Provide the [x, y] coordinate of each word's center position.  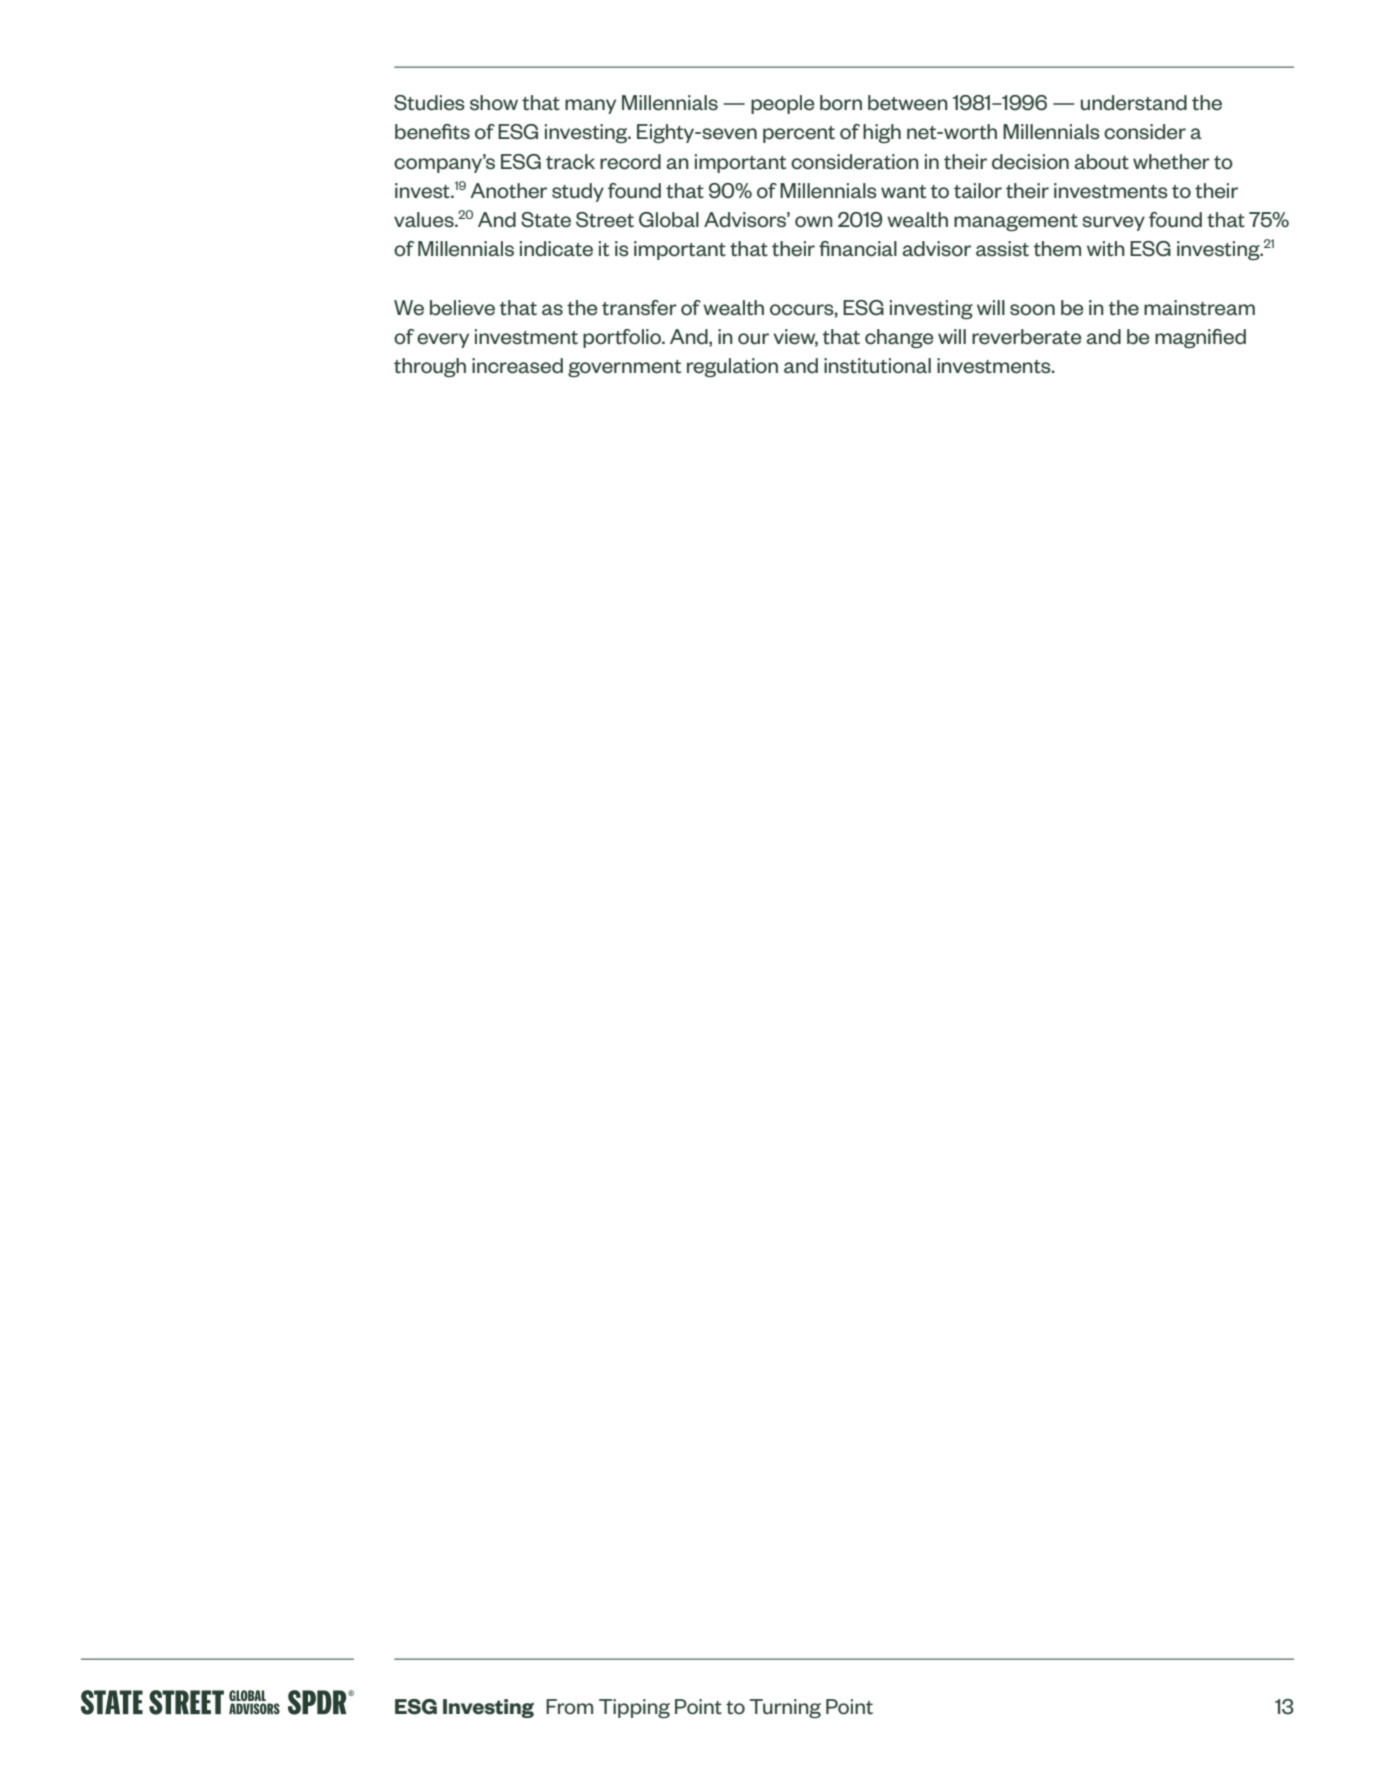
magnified [1200, 339]
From [569, 1707]
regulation [732, 368]
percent [799, 134]
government [624, 369]
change [899, 339]
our [753, 339]
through [430, 368]
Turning [785, 1709]
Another [508, 191]
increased [517, 366]
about [1101, 162]
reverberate [1027, 337]
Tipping [634, 1709]
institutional [877, 366]
